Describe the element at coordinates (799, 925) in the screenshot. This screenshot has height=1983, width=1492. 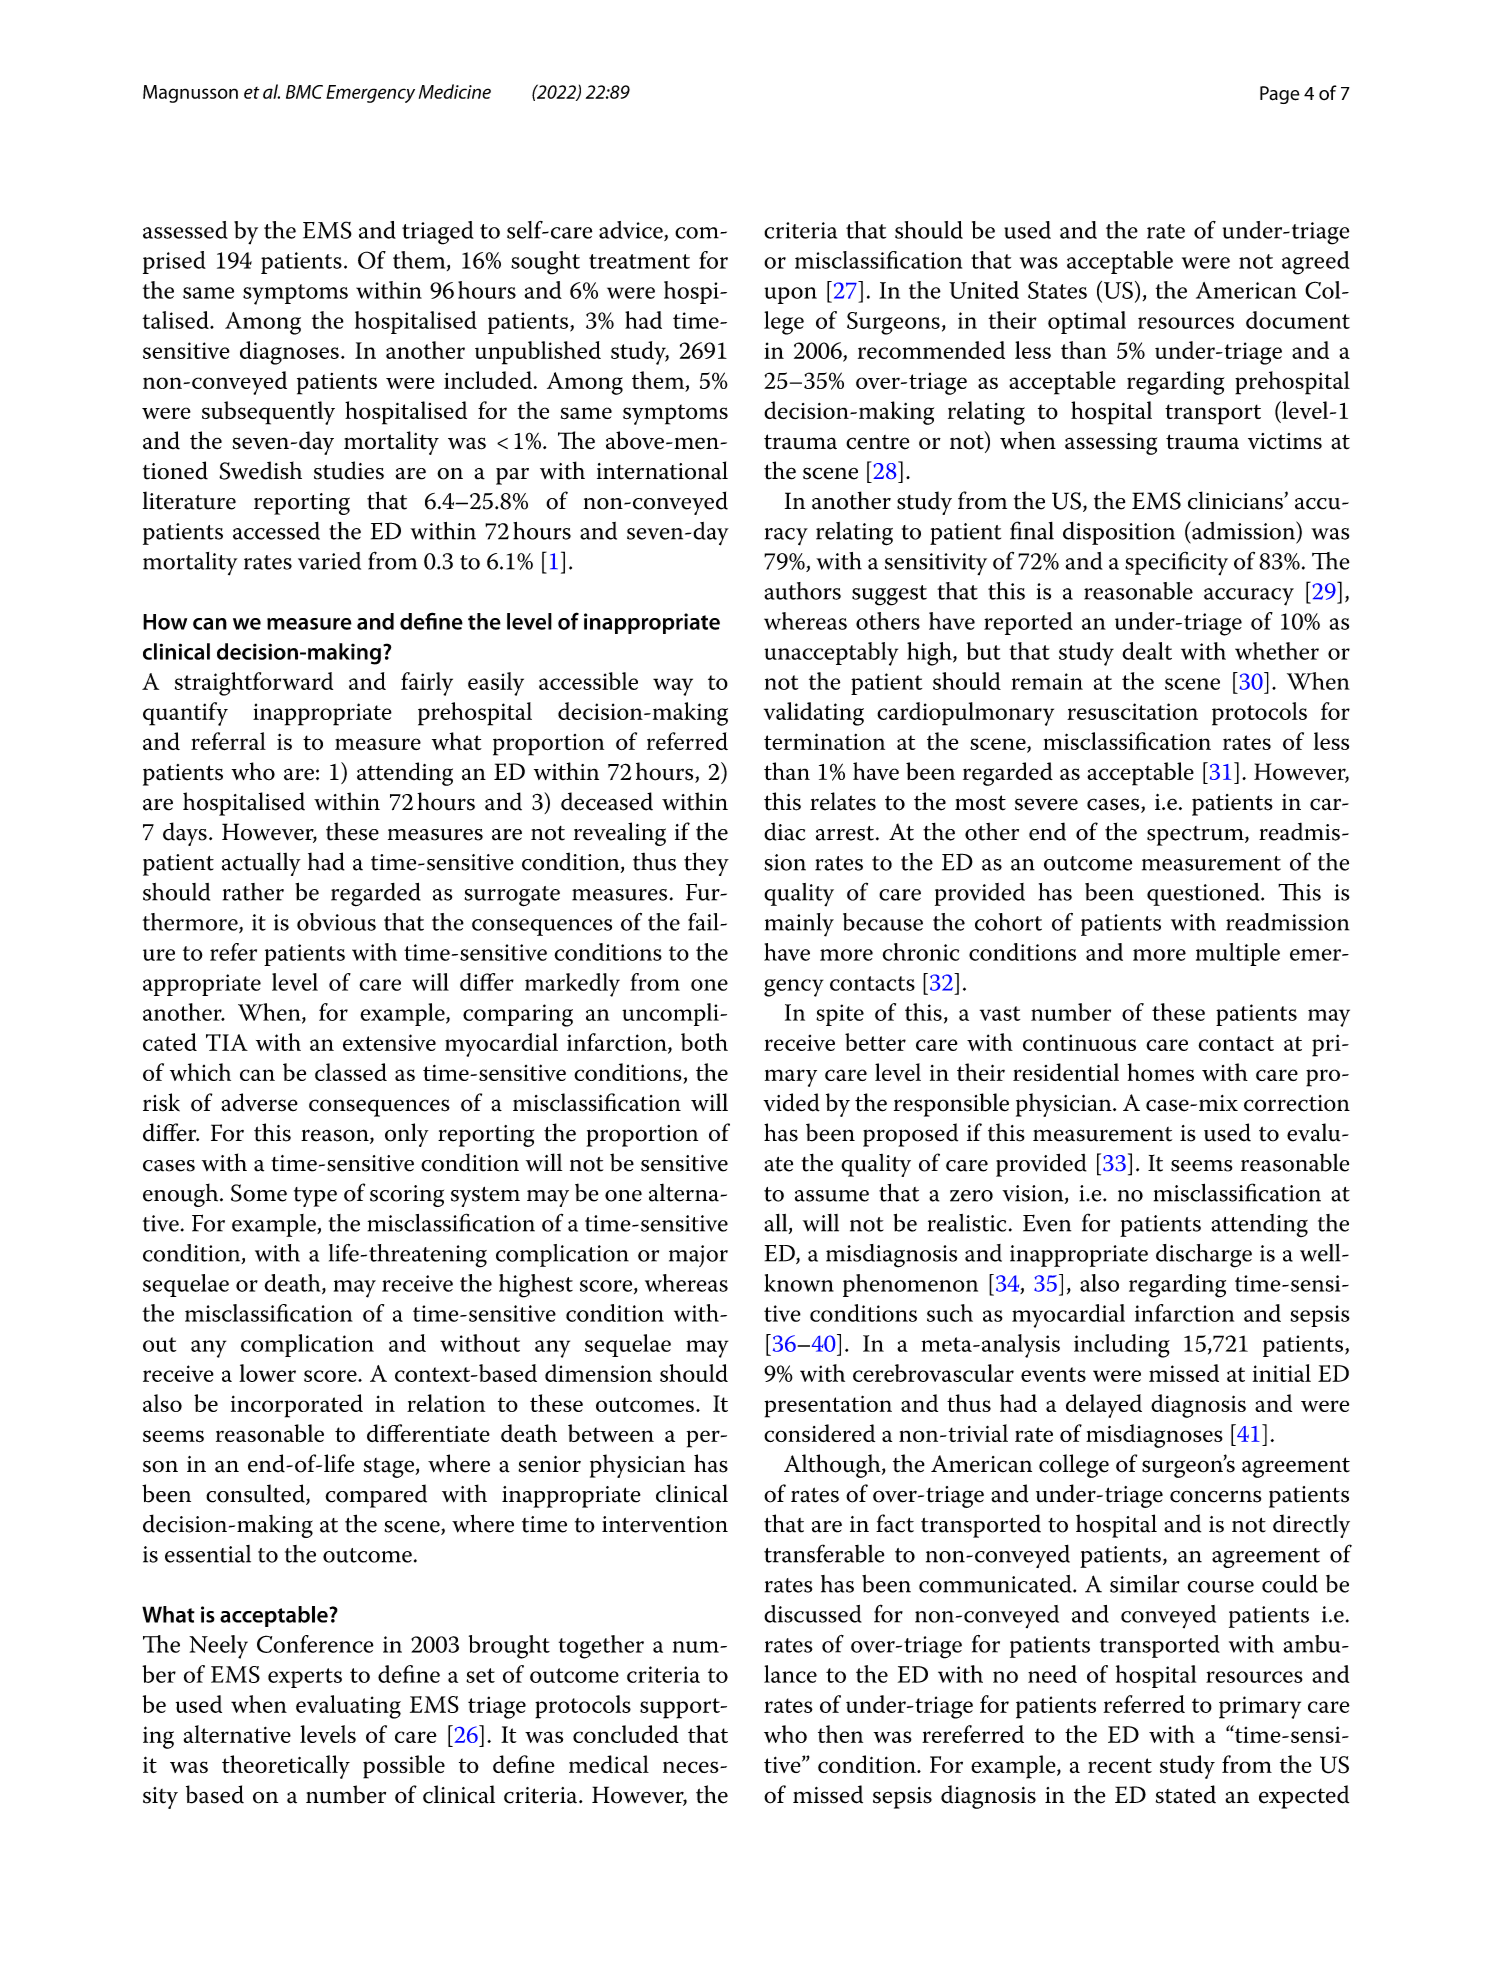
I see `mainly` at that location.
